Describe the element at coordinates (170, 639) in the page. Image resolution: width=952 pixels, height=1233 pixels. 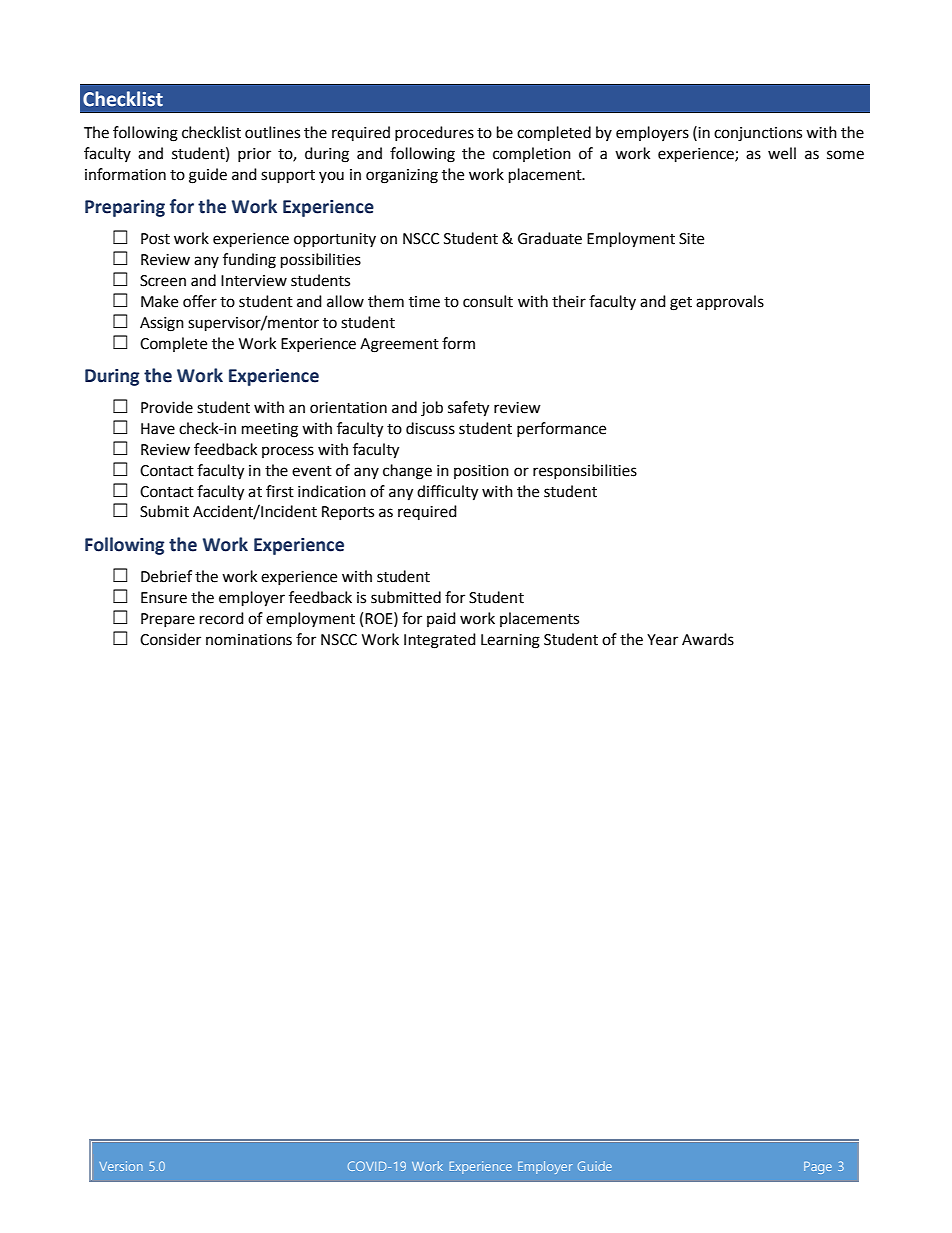
I see `Consider` at that location.
